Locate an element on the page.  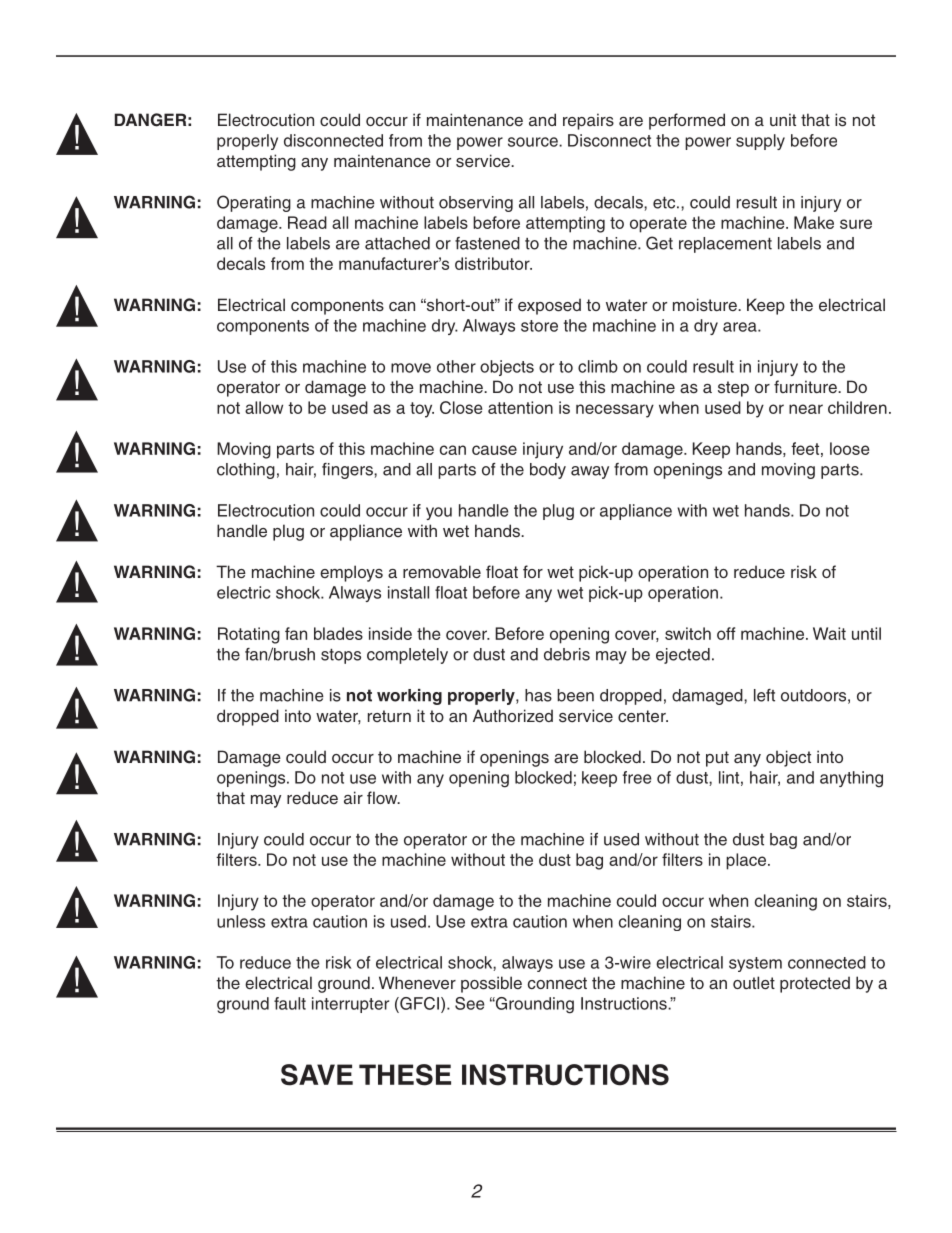
protected is located at coordinates (815, 984).
